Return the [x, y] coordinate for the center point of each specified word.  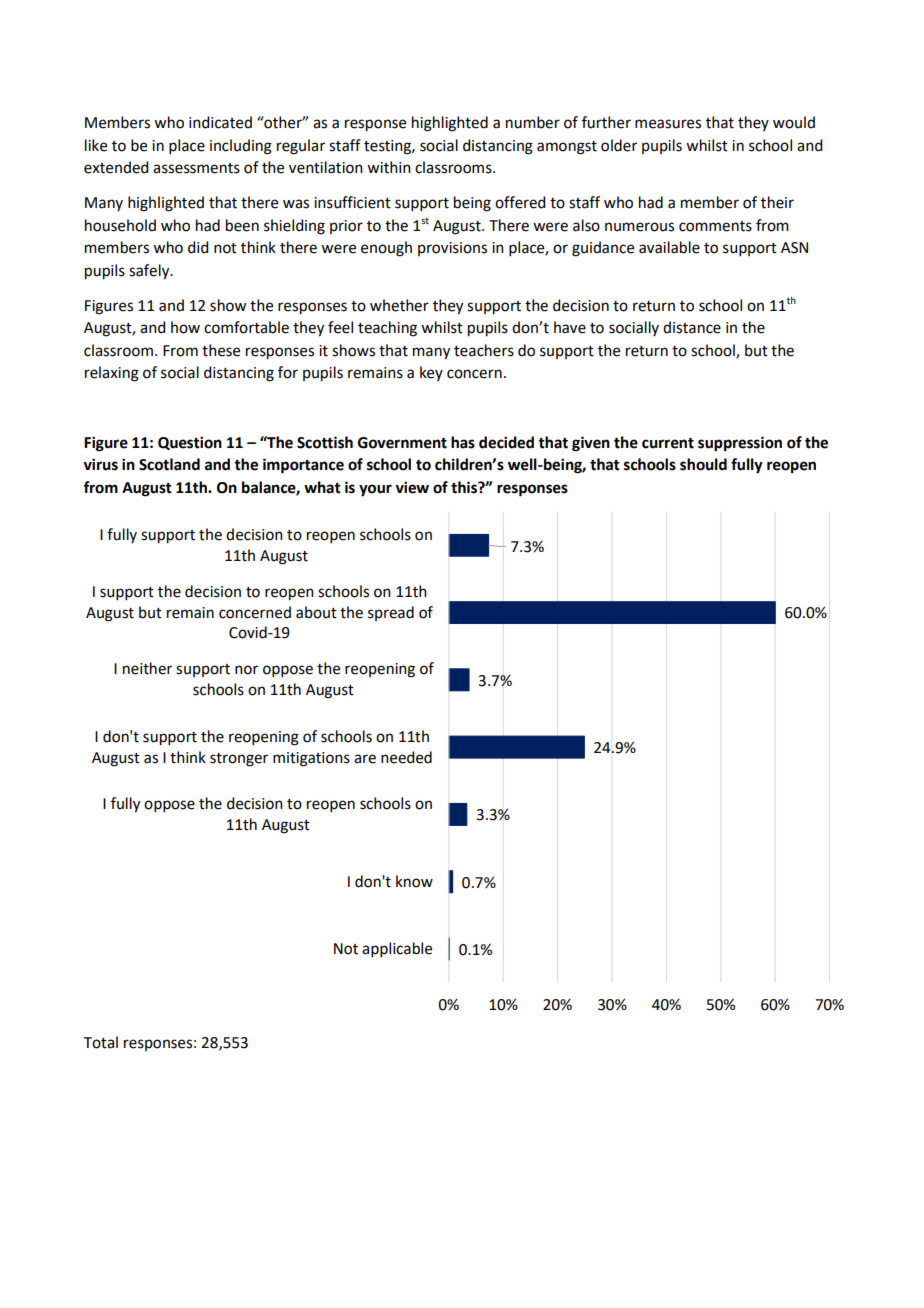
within [389, 167]
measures [668, 124]
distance [692, 327]
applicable [397, 949]
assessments [196, 168]
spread [391, 613]
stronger [239, 760]
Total [101, 1042]
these [221, 350]
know [414, 881]
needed [406, 757]
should [703, 464]
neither [147, 668]
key [431, 373]
